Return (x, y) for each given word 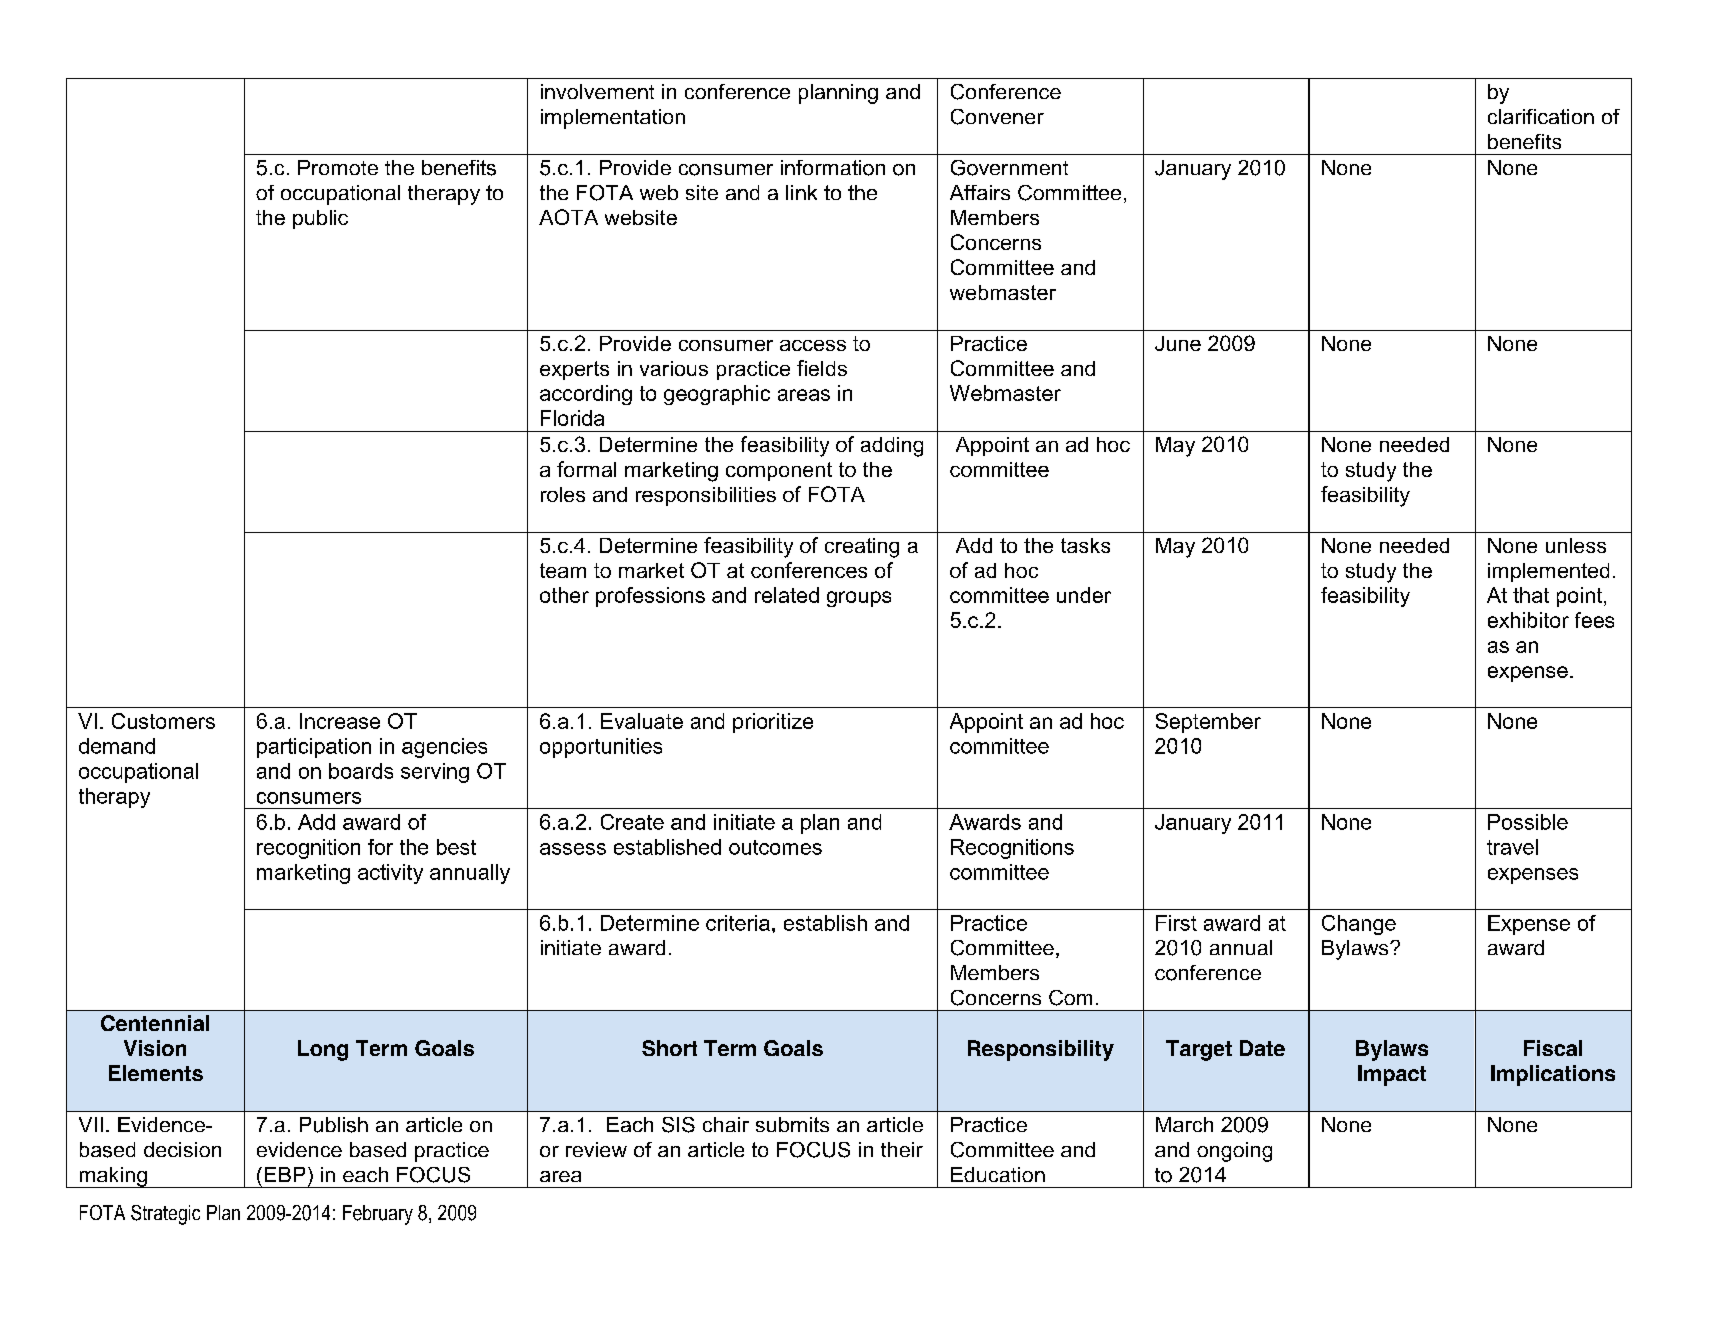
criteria (738, 923)
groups (859, 599)
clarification (1541, 116)
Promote (338, 167)
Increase (340, 721)
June (1178, 343)
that (1531, 595)
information (833, 168)
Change (1359, 925)
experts (574, 370)
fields (822, 368)
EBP (285, 1174)
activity (390, 874)
